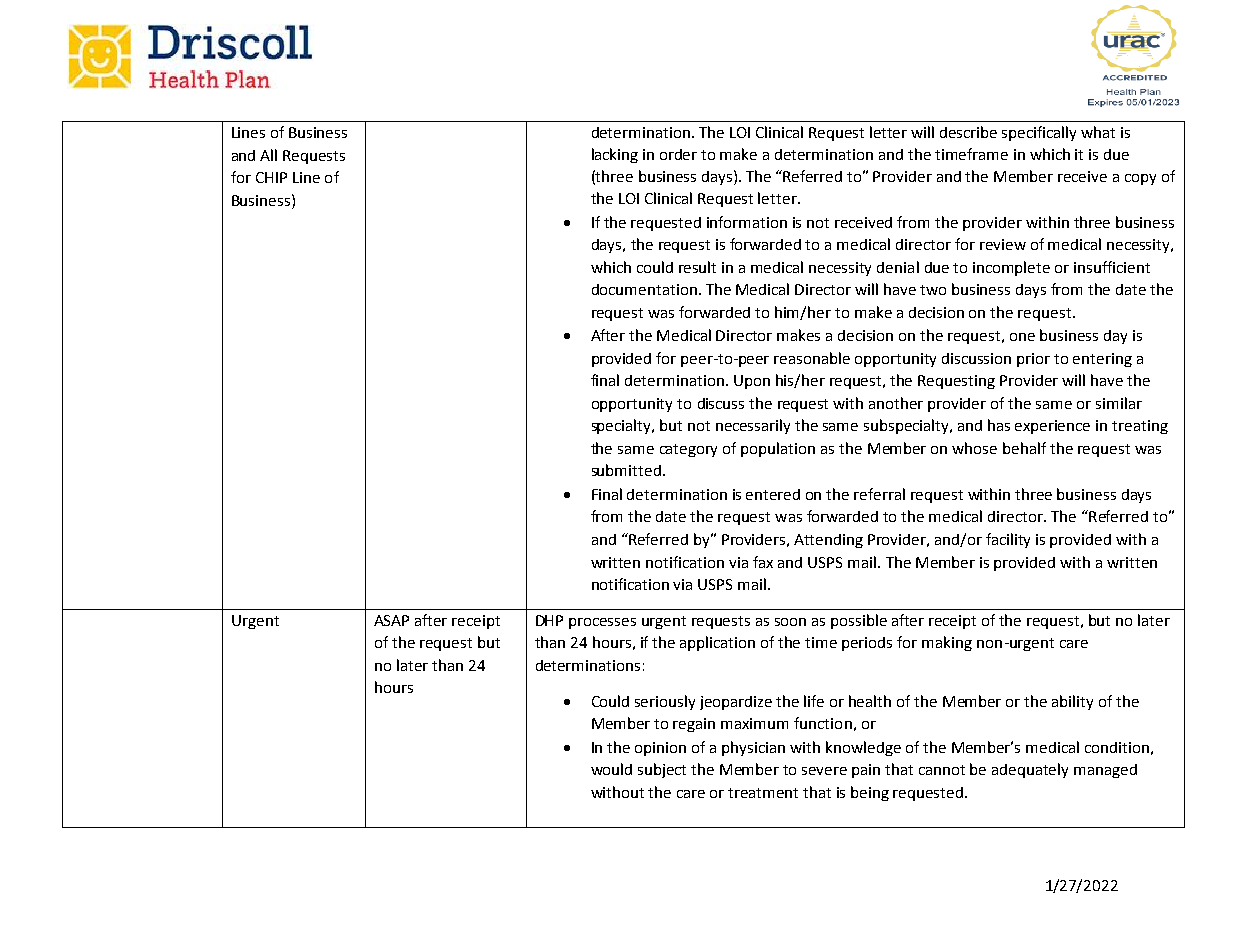 The image size is (1233, 952). What do you see at coordinates (611, 769) in the image?
I see `would` at bounding box center [611, 769].
